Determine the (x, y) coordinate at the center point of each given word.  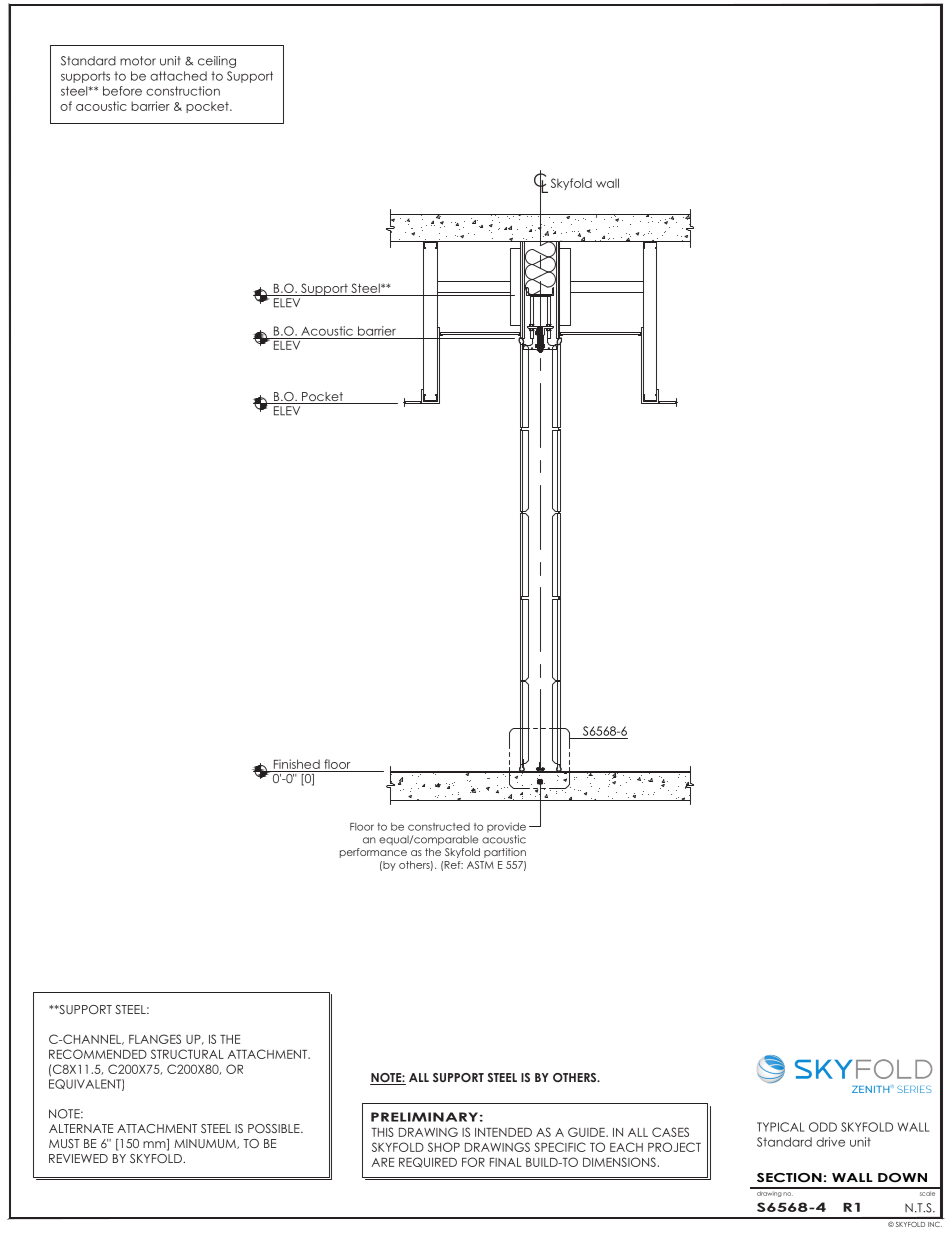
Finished (297, 764)
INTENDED (503, 1132)
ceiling (217, 62)
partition (505, 853)
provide (506, 827)
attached (178, 76)
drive (830, 1142)
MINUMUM (206, 1144)
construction (183, 91)
